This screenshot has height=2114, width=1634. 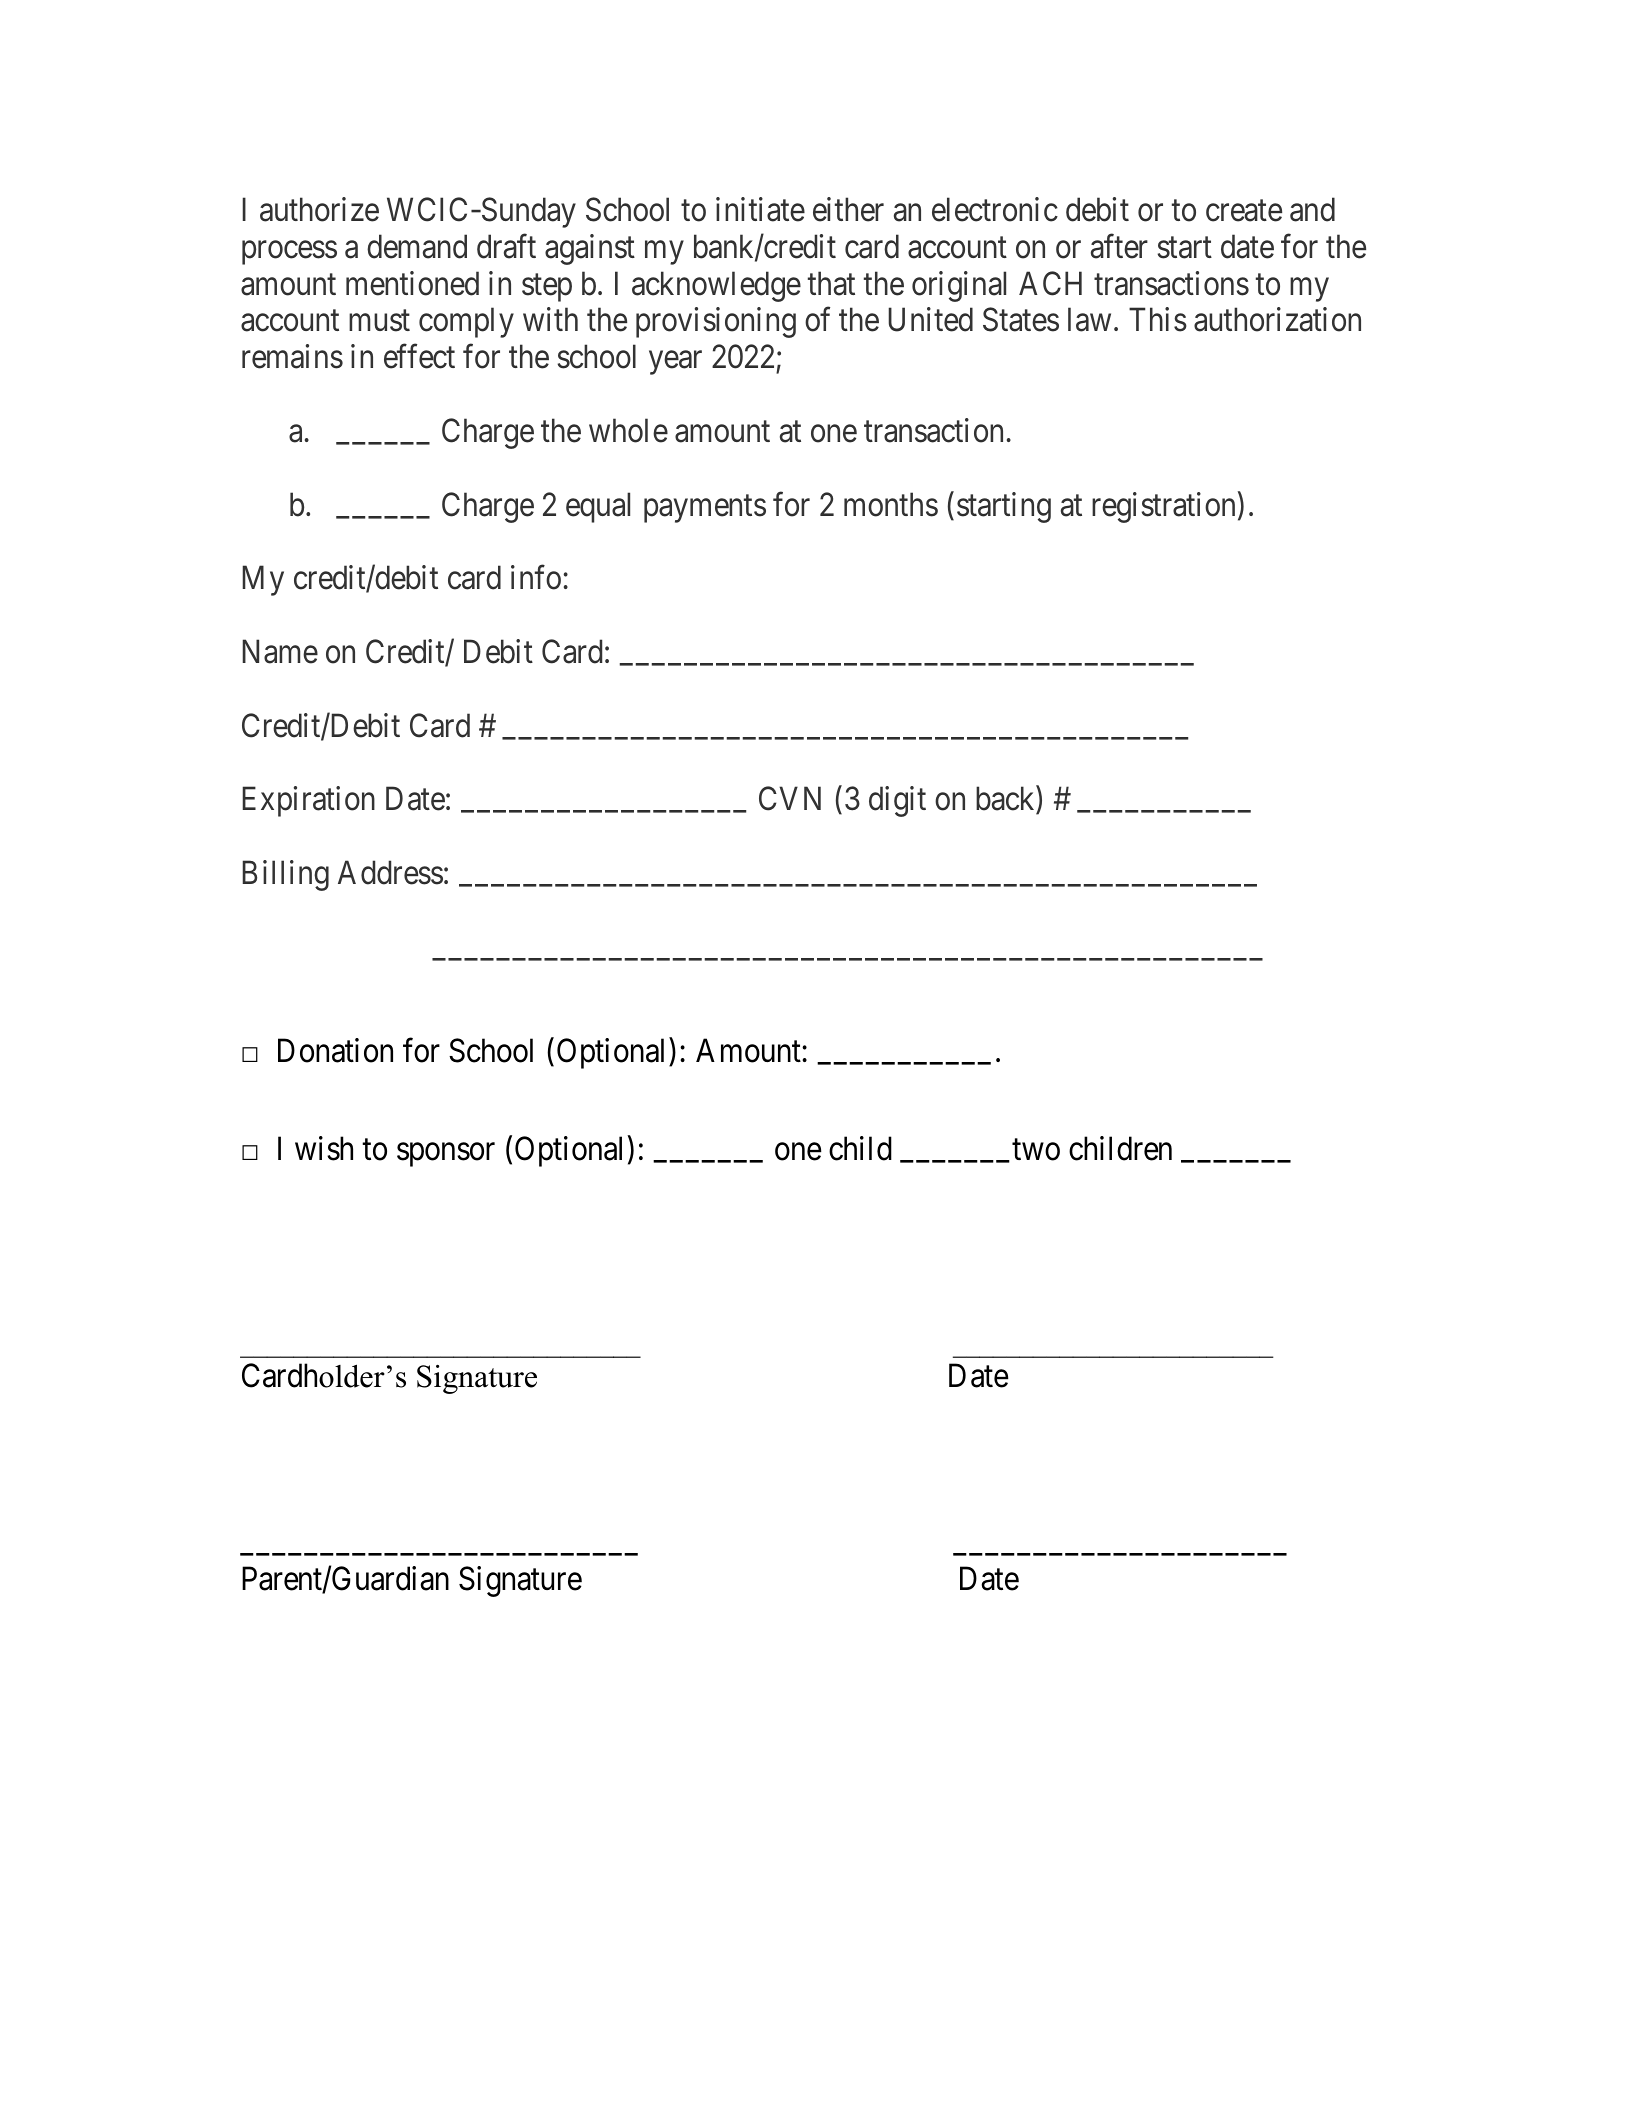 What do you see at coordinates (536, 577) in the screenshot?
I see `info` at bounding box center [536, 577].
